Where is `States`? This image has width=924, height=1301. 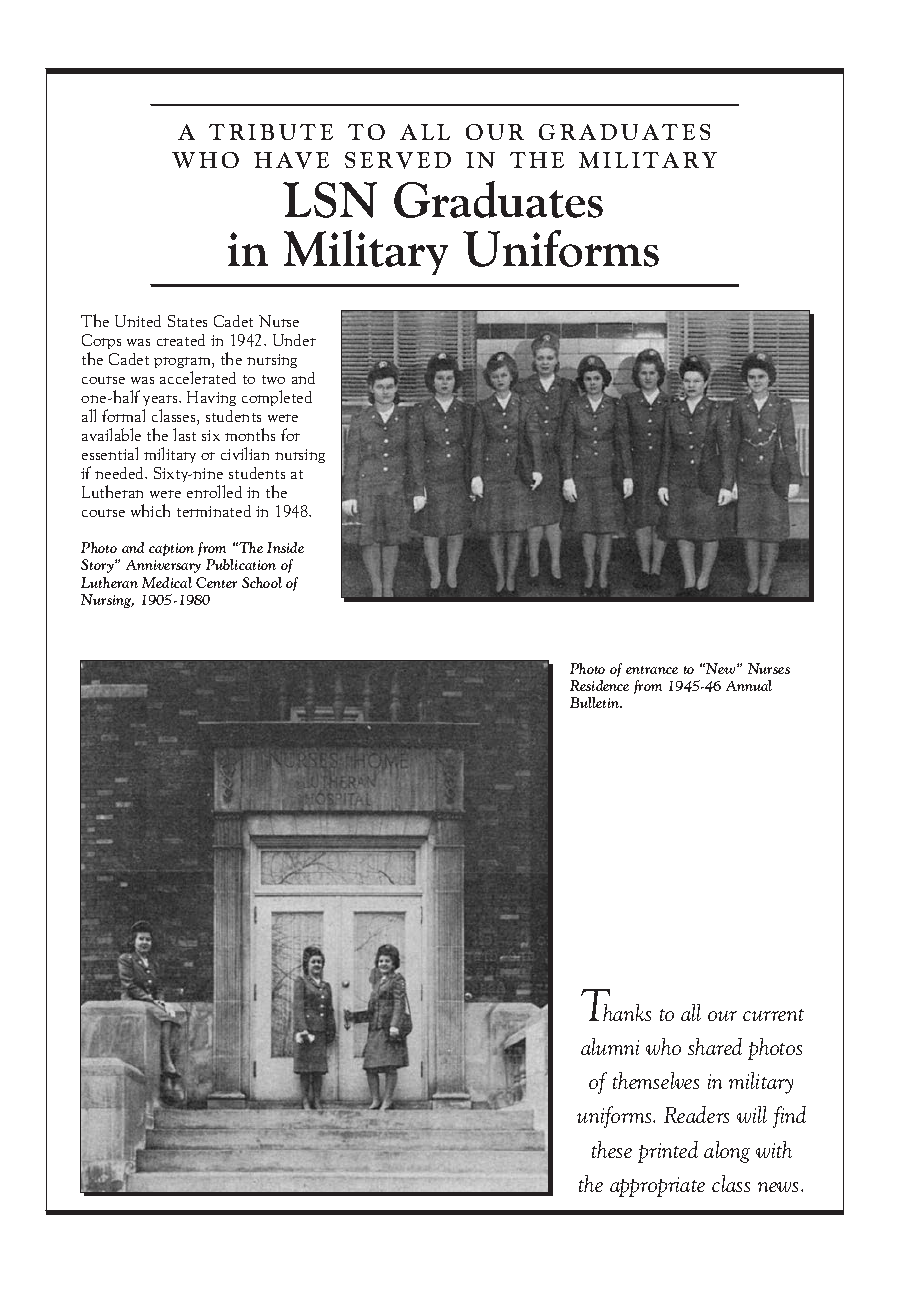
States is located at coordinates (187, 321).
